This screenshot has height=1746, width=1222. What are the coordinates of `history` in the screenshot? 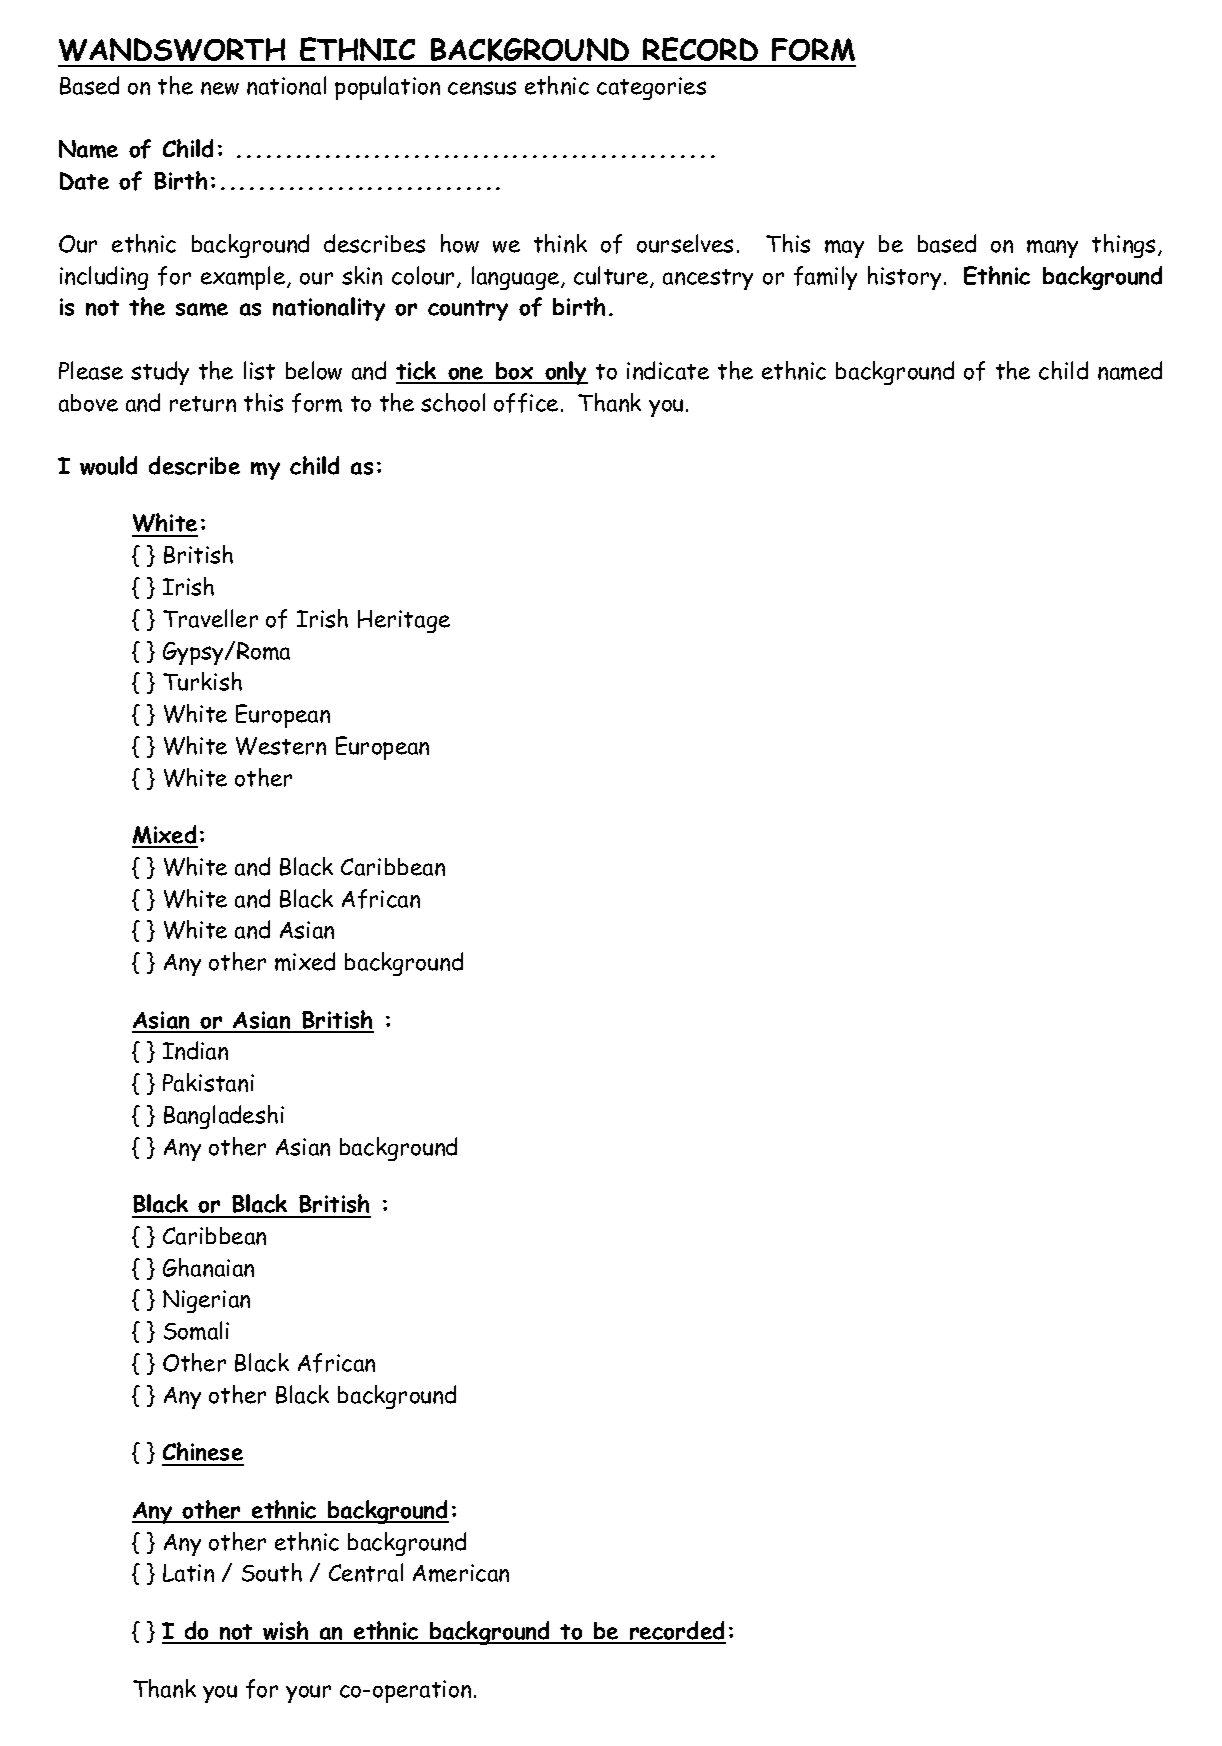 It's located at (904, 278).
